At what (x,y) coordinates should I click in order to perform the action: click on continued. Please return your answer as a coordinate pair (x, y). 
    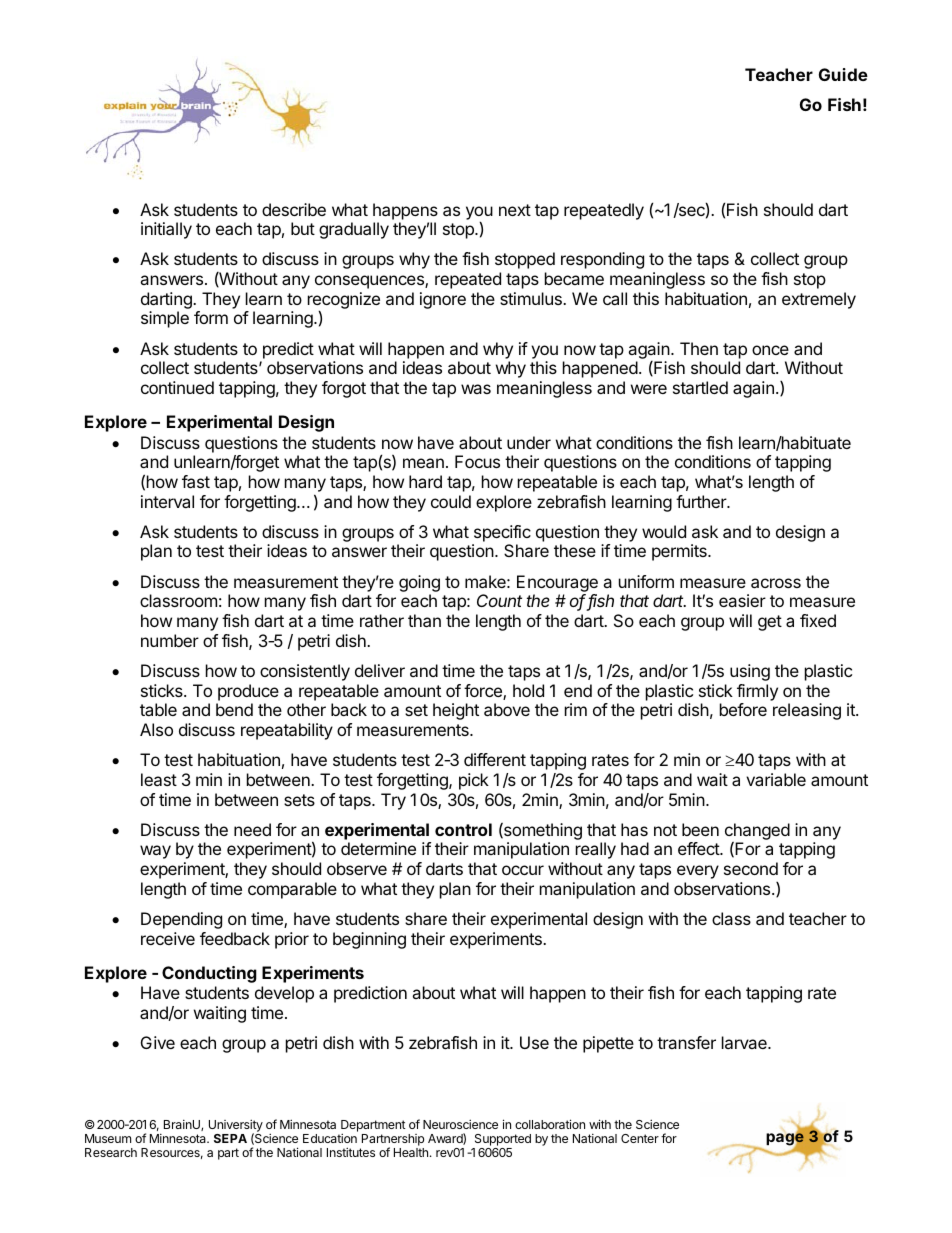
    Looking at the image, I should click on (177, 387).
